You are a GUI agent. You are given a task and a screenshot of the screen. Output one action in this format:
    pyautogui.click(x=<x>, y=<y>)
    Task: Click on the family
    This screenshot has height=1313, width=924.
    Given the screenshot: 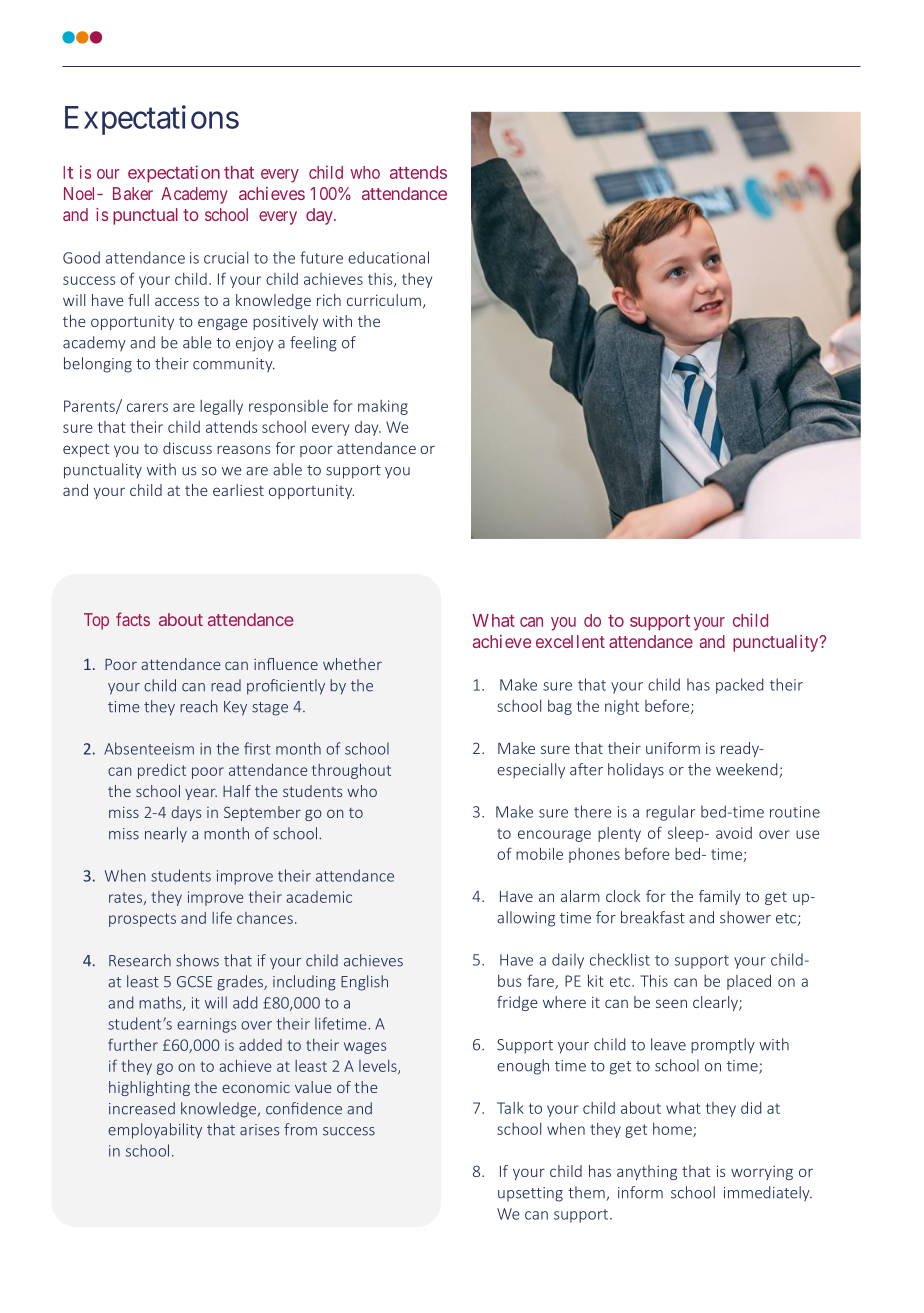 What is the action you would take?
    pyautogui.click(x=720, y=897)
